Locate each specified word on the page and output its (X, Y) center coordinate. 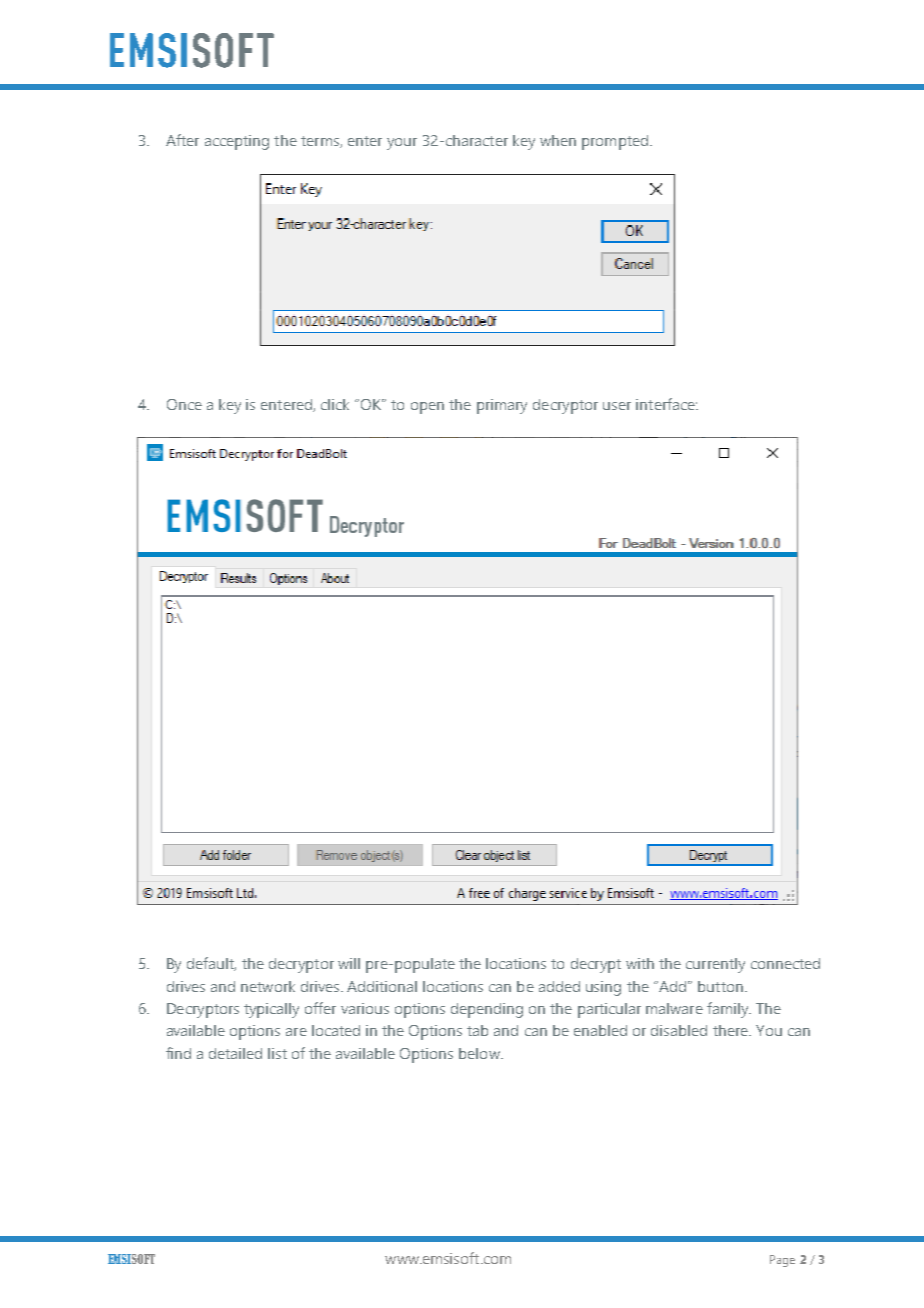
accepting (237, 142)
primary (502, 406)
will (349, 963)
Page (782, 1261)
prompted (616, 142)
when (558, 140)
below (480, 1053)
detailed (235, 1053)
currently (715, 965)
